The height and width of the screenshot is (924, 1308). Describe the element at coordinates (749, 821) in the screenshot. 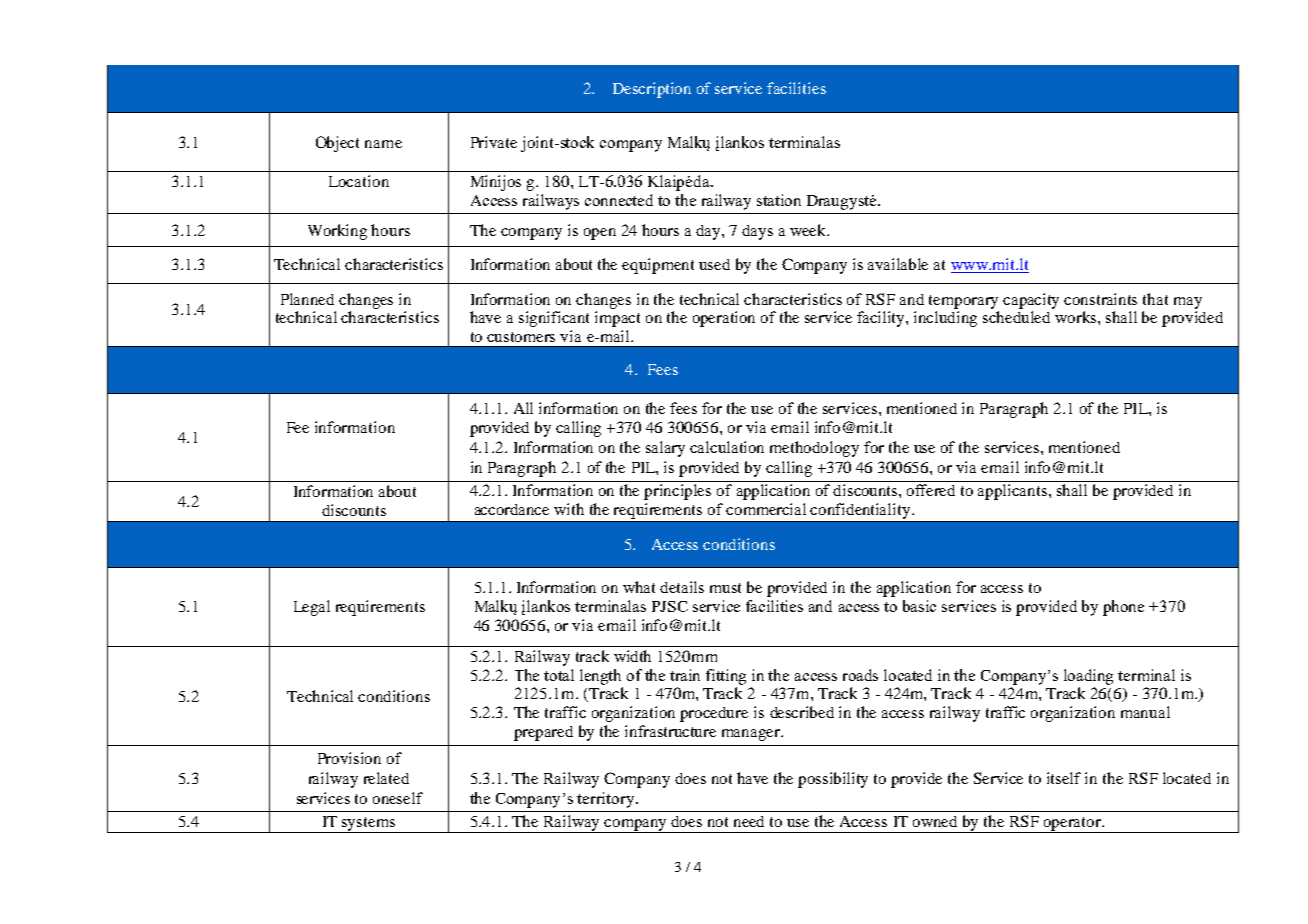

I see `need` at that location.
